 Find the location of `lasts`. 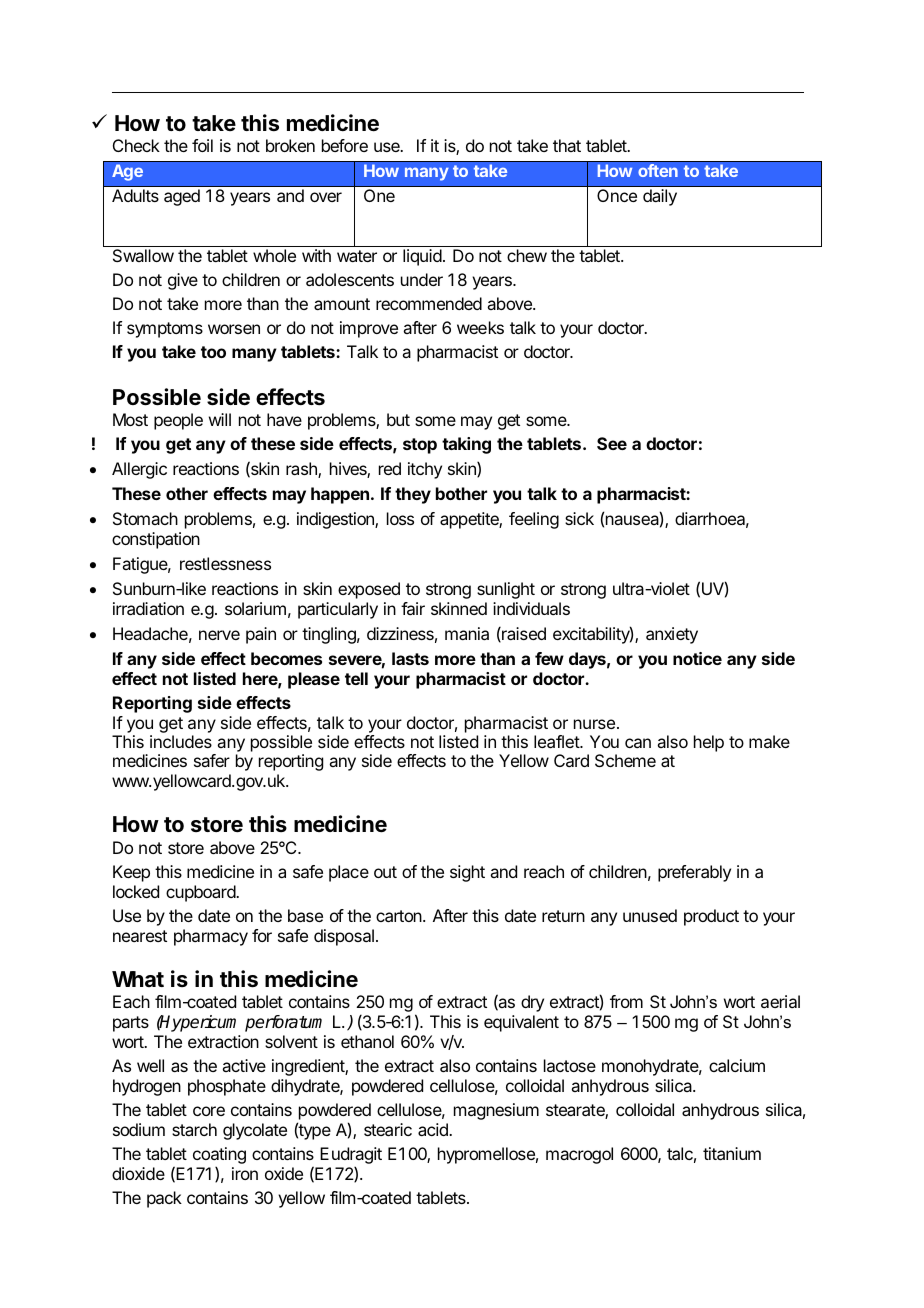

lasts is located at coordinates (410, 658).
